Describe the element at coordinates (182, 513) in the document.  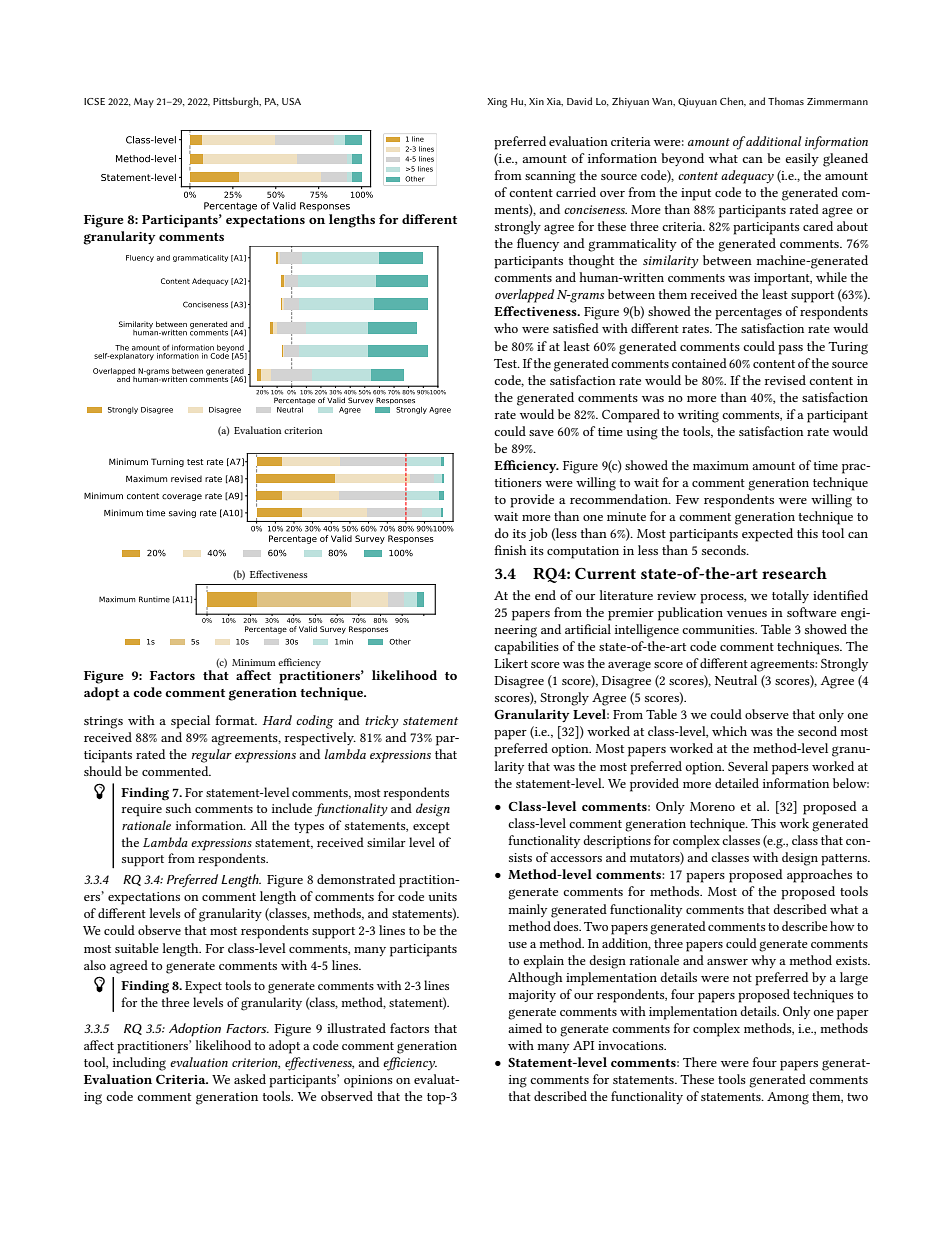
I see `saving` at that location.
